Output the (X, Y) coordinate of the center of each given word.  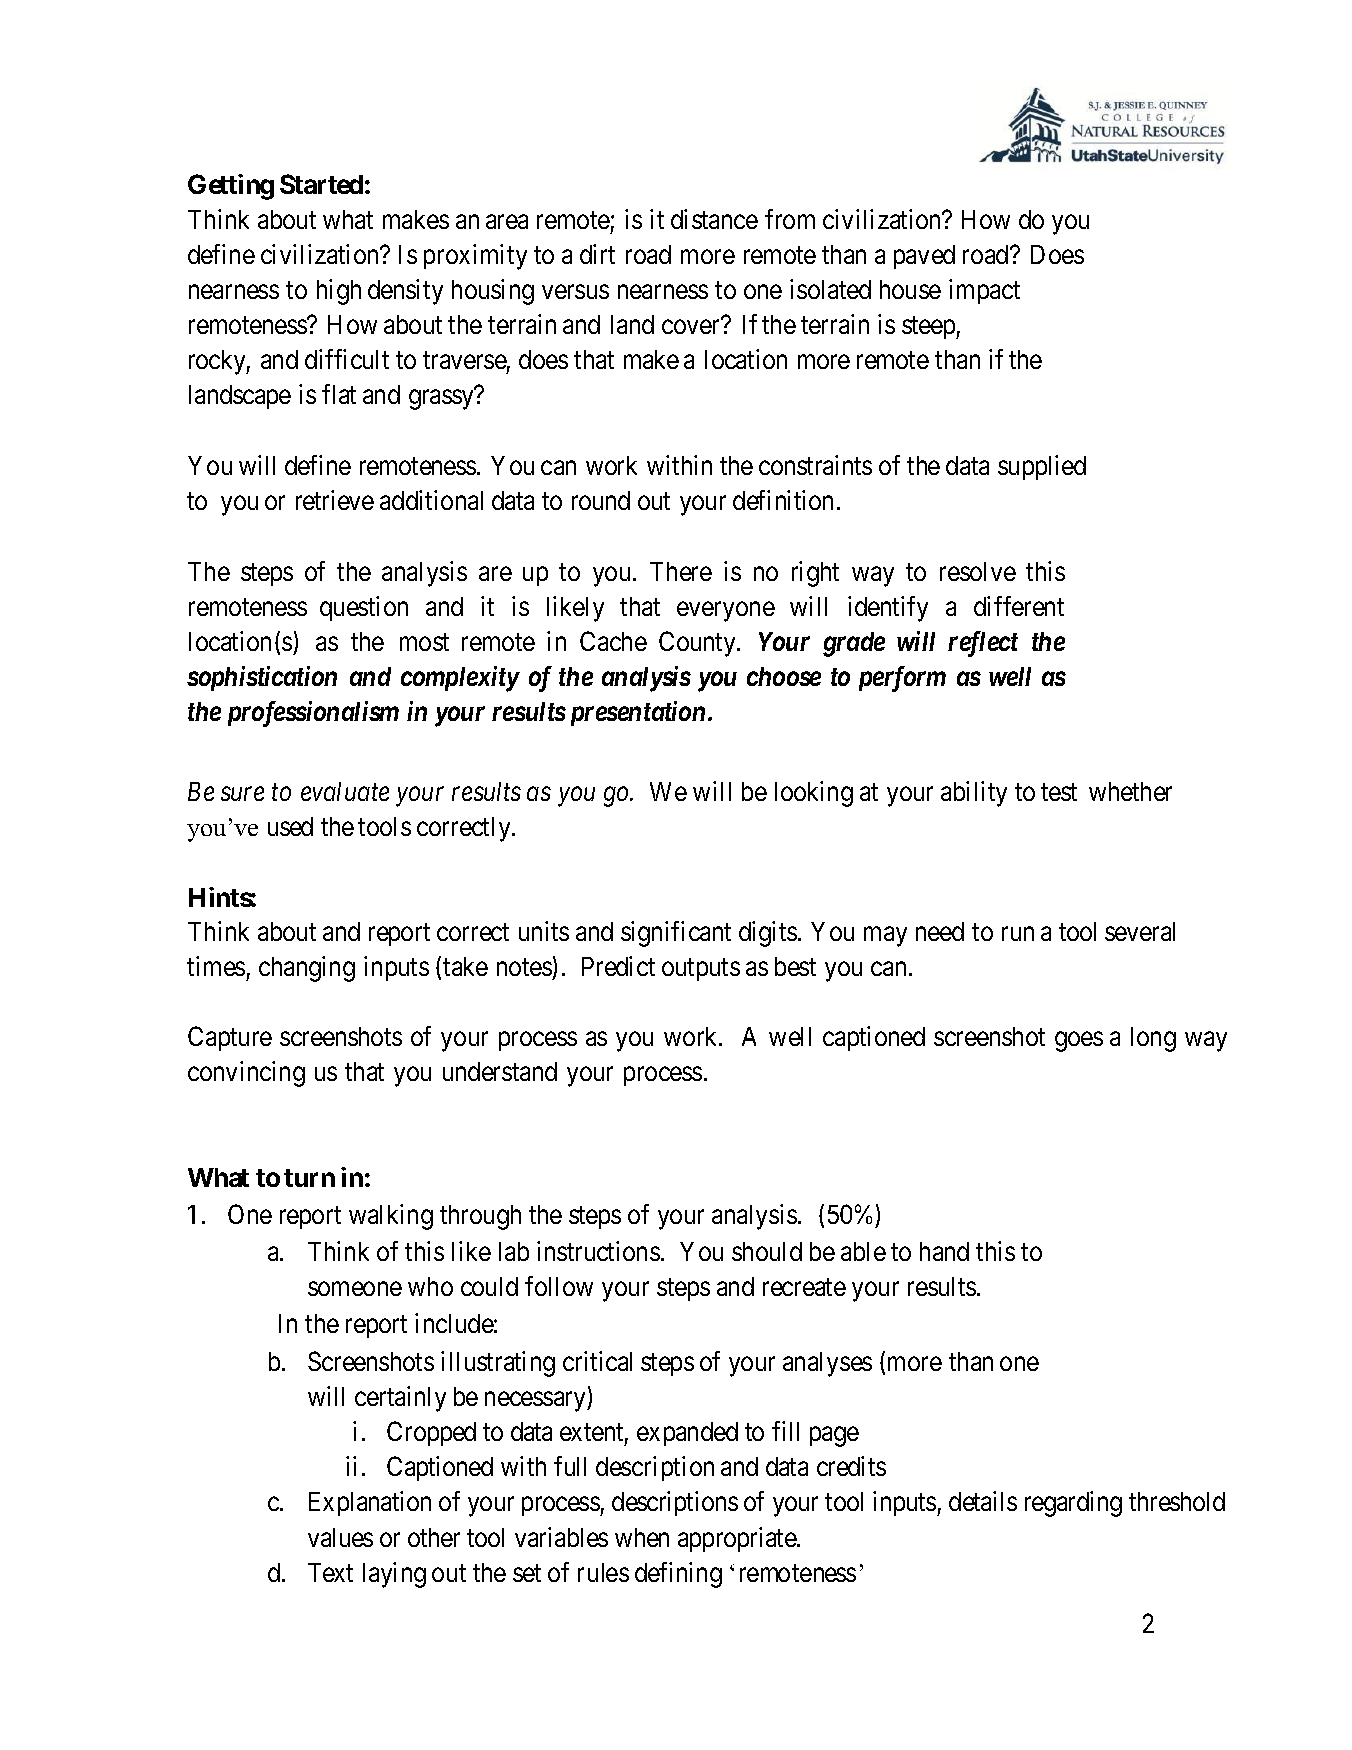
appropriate (738, 1539)
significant (676, 934)
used (290, 826)
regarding (1073, 1504)
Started (321, 184)
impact (984, 291)
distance (714, 219)
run (1018, 934)
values (340, 1537)
